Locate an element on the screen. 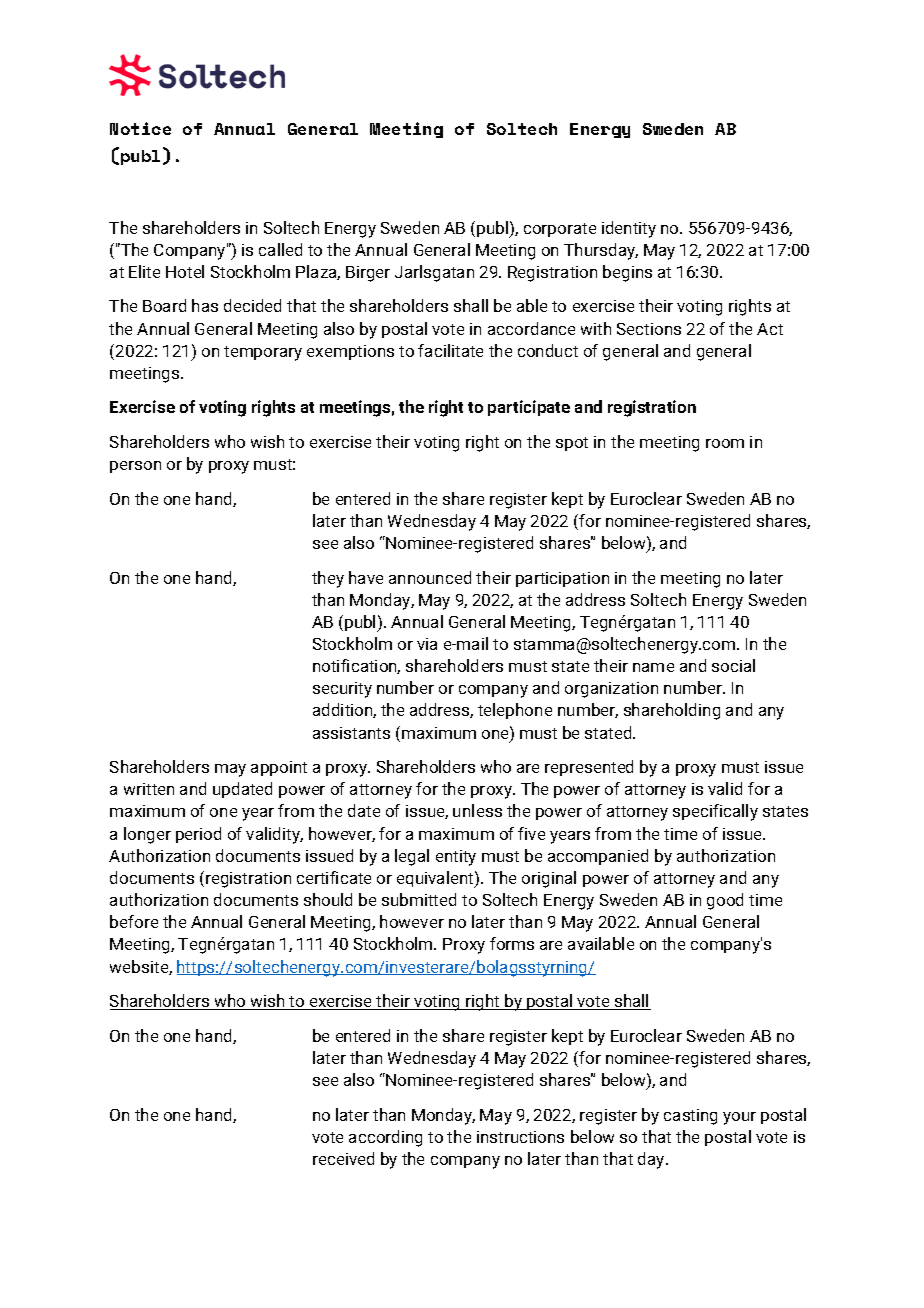  Notice is located at coordinates (140, 128).
